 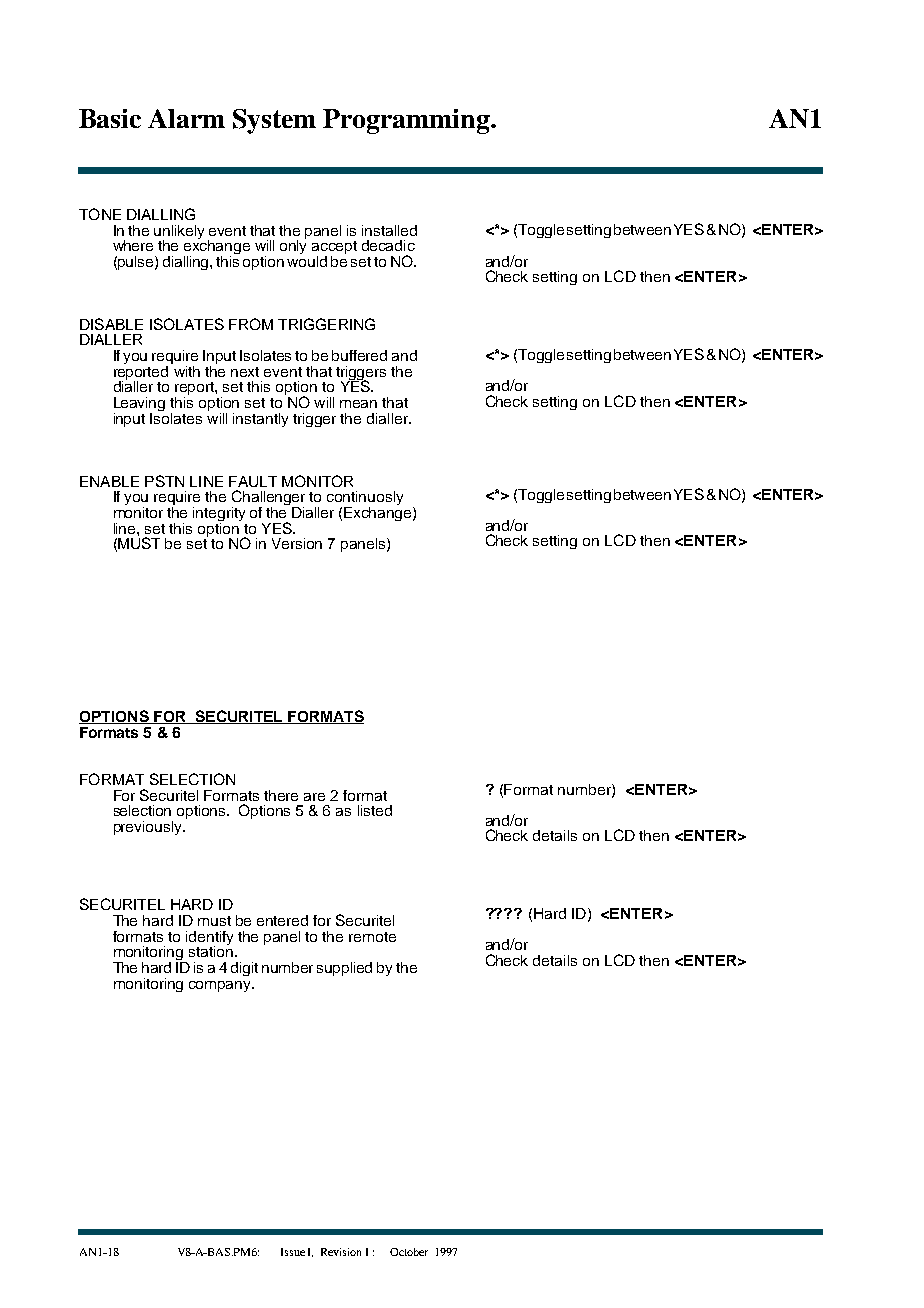 I want to click on digit, so click(x=244, y=969).
